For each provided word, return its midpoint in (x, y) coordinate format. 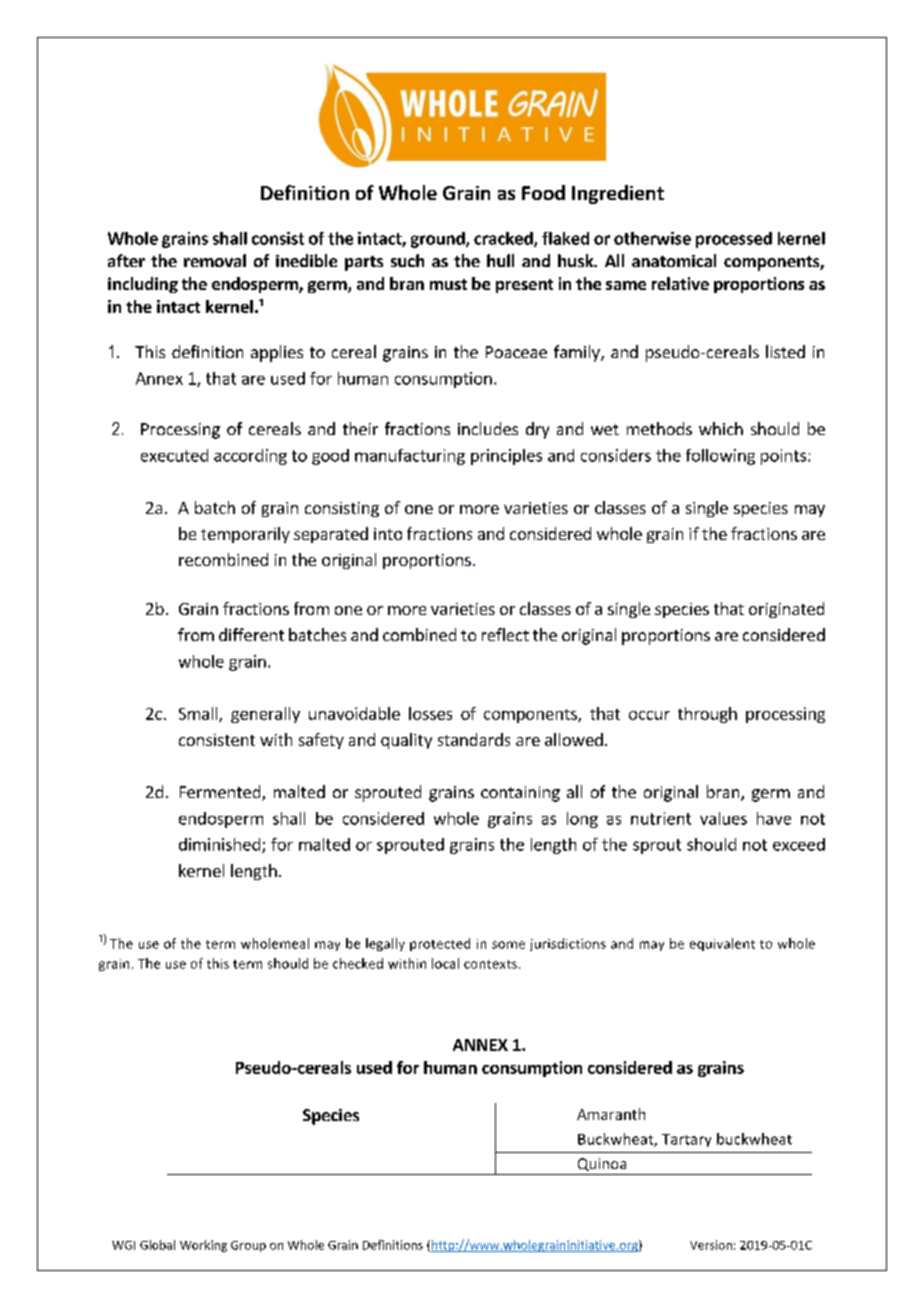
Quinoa (602, 1164)
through (707, 715)
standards (474, 739)
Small (199, 714)
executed (174, 455)
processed (734, 240)
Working (203, 1246)
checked (358, 963)
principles (506, 457)
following (720, 457)
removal (215, 260)
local (445, 963)
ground (439, 240)
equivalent (722, 944)
